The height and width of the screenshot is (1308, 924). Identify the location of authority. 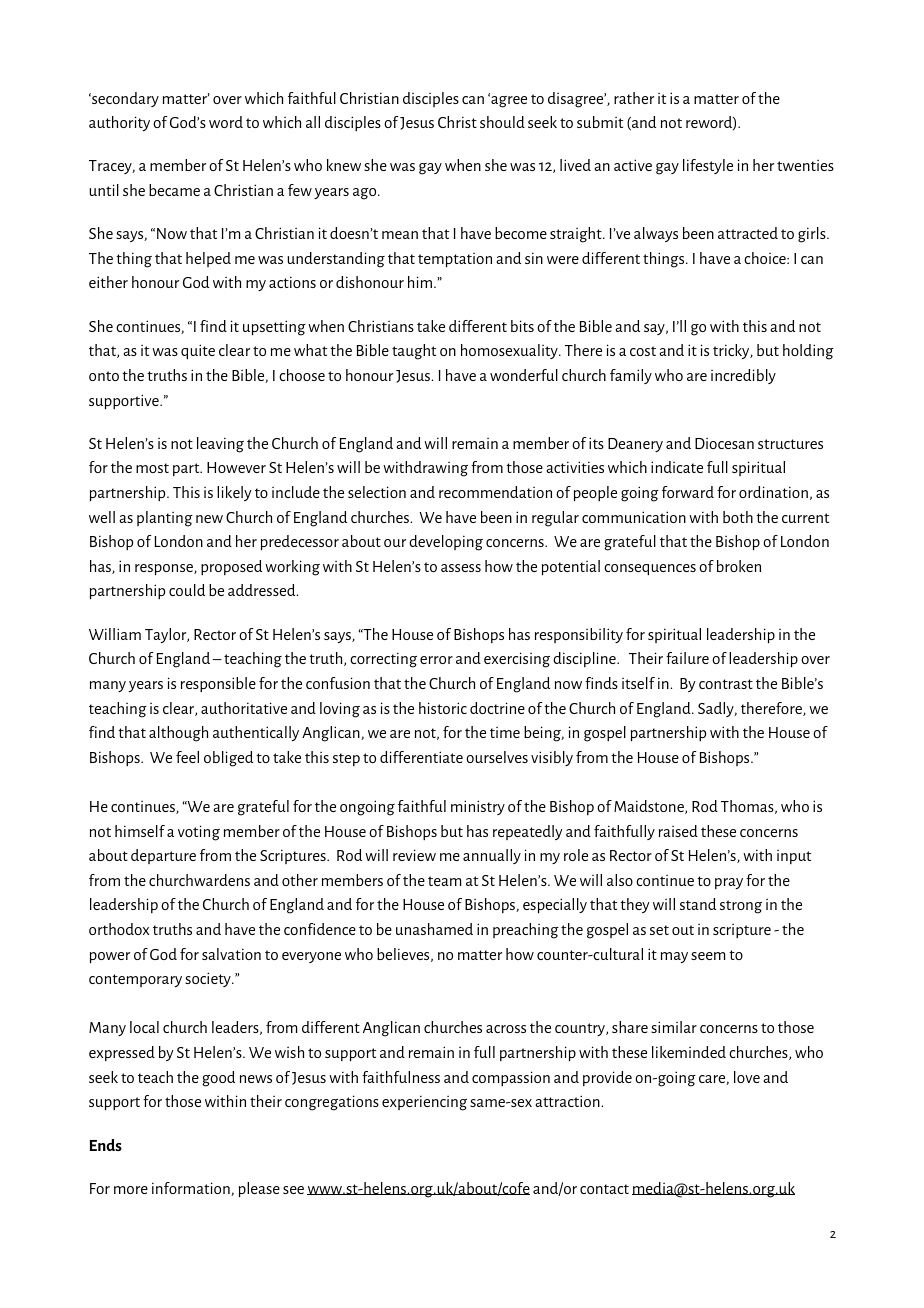
(119, 123).
